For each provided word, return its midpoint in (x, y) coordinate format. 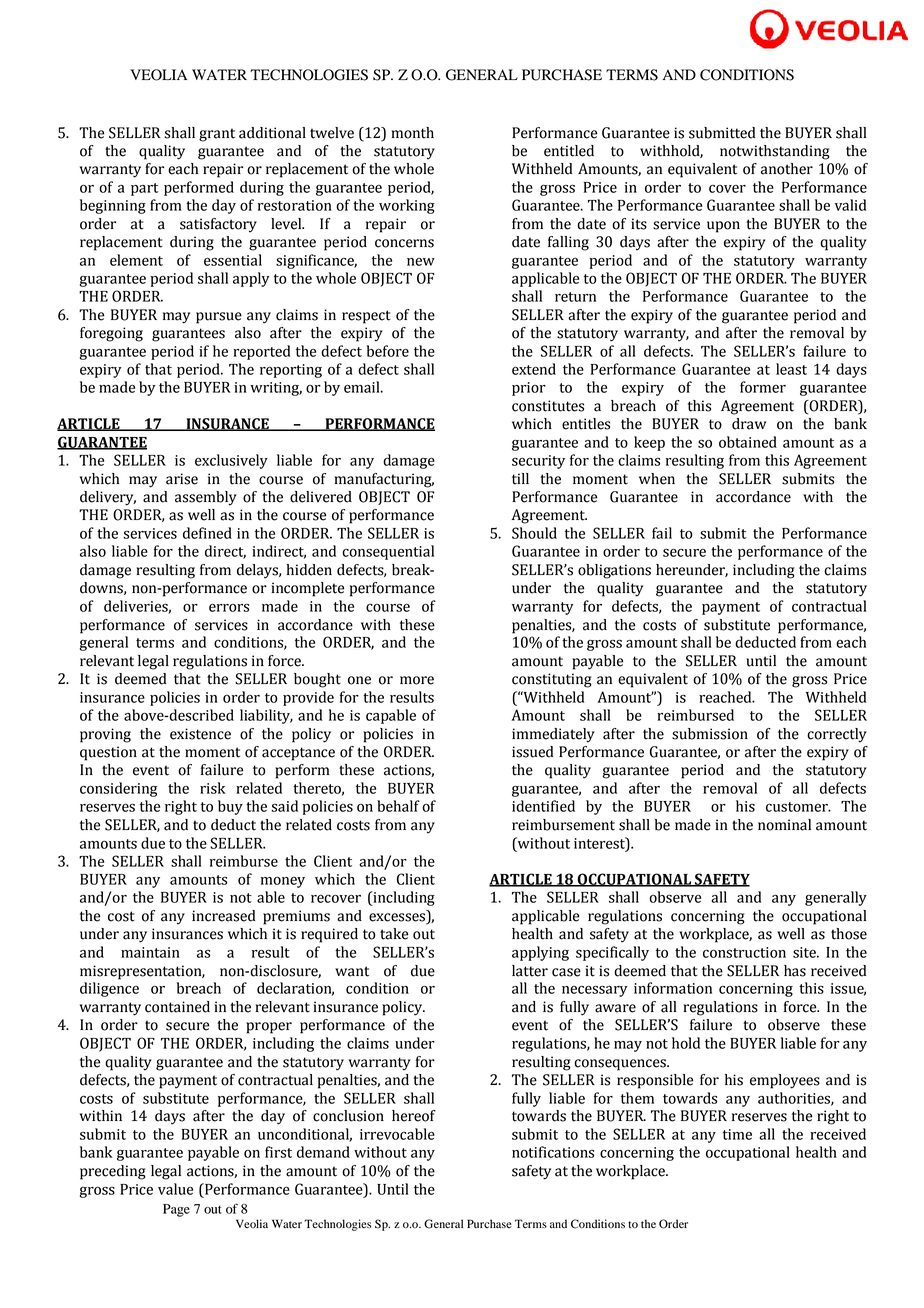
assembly (206, 498)
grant (217, 135)
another (787, 169)
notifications (553, 1152)
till (520, 479)
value (175, 1189)
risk (213, 788)
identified (543, 806)
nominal (784, 825)
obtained (748, 442)
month (412, 133)
